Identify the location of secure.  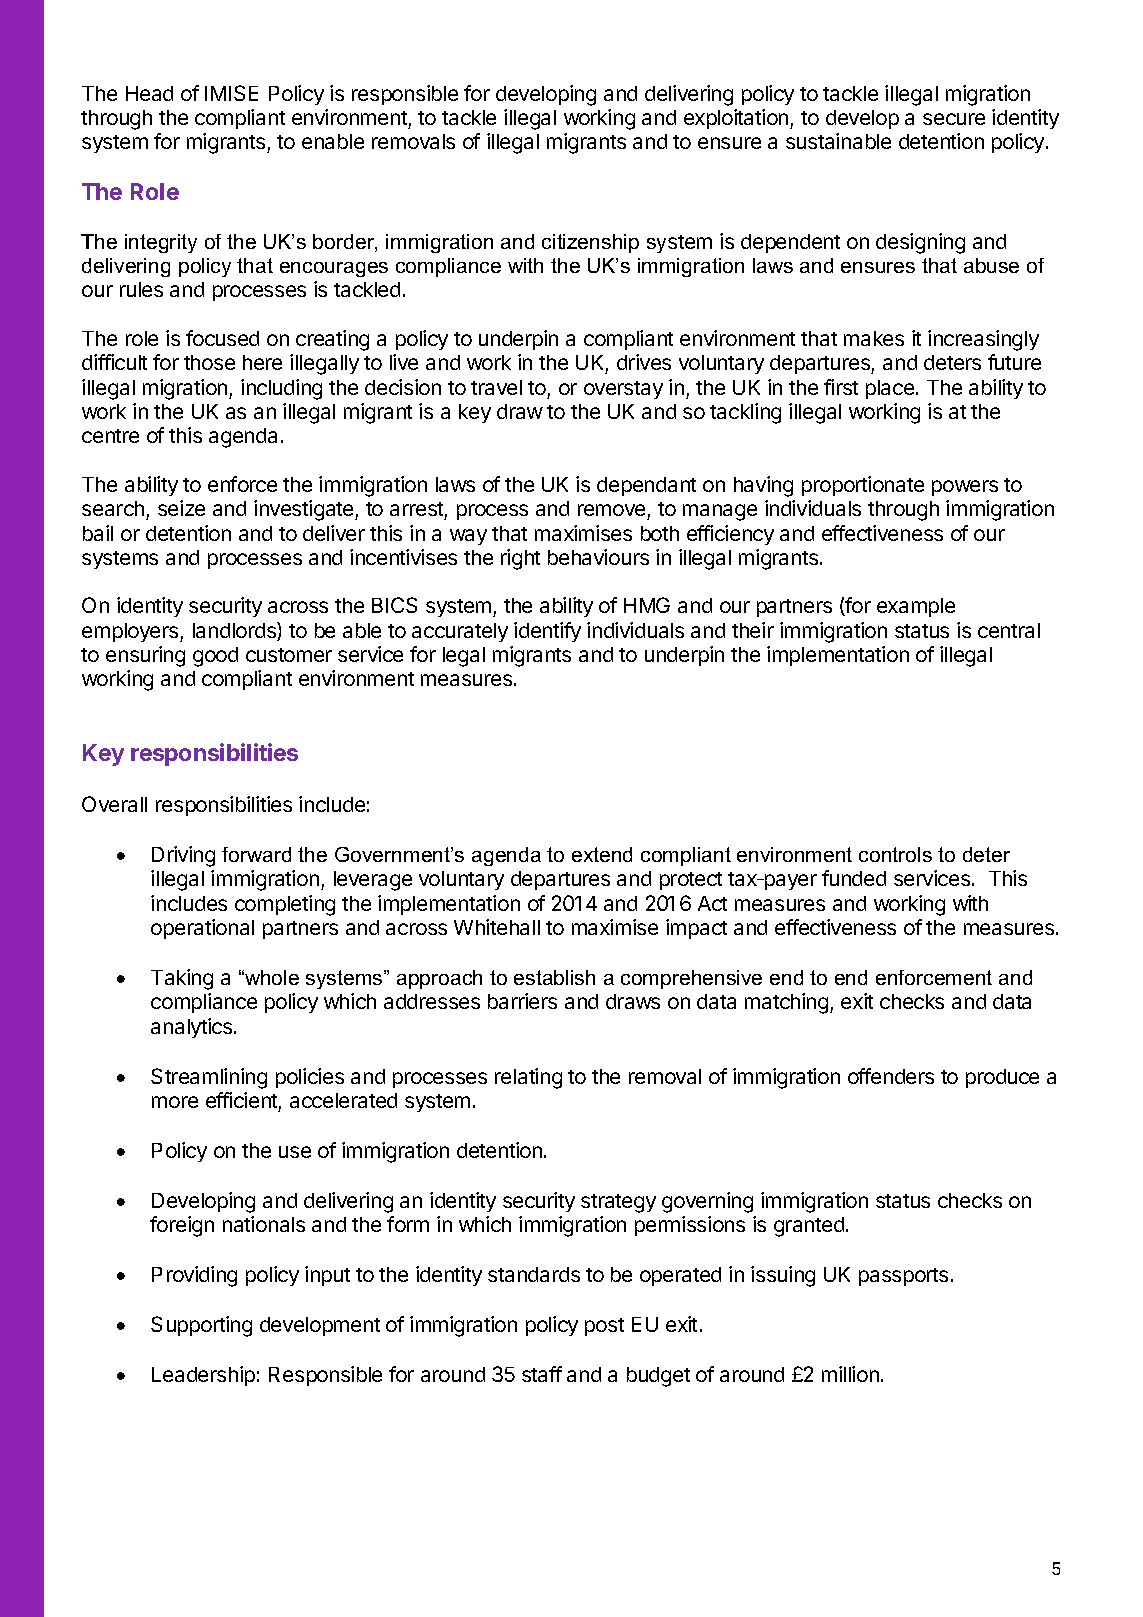
(954, 119).
